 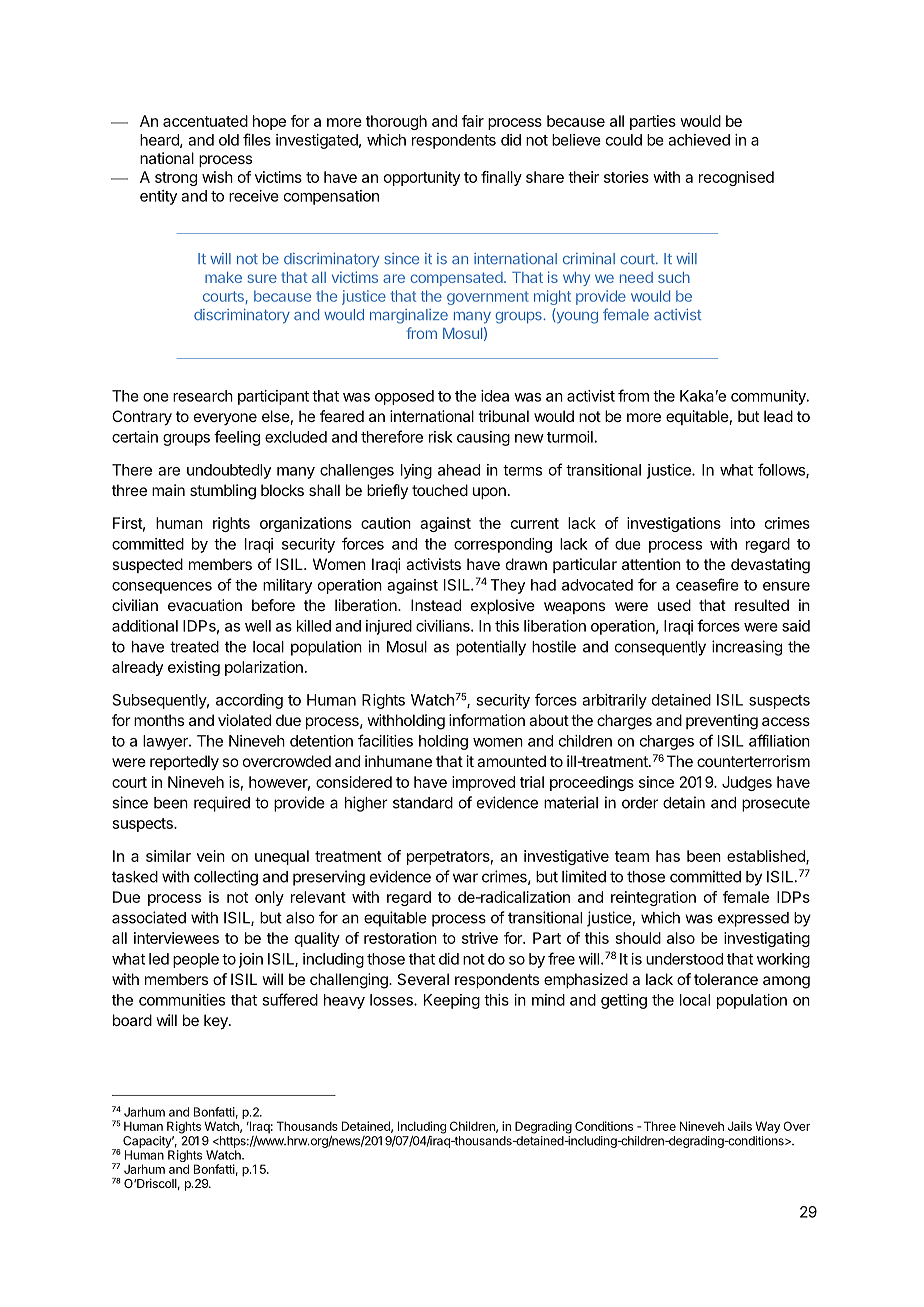 I want to click on lead, so click(x=778, y=416).
